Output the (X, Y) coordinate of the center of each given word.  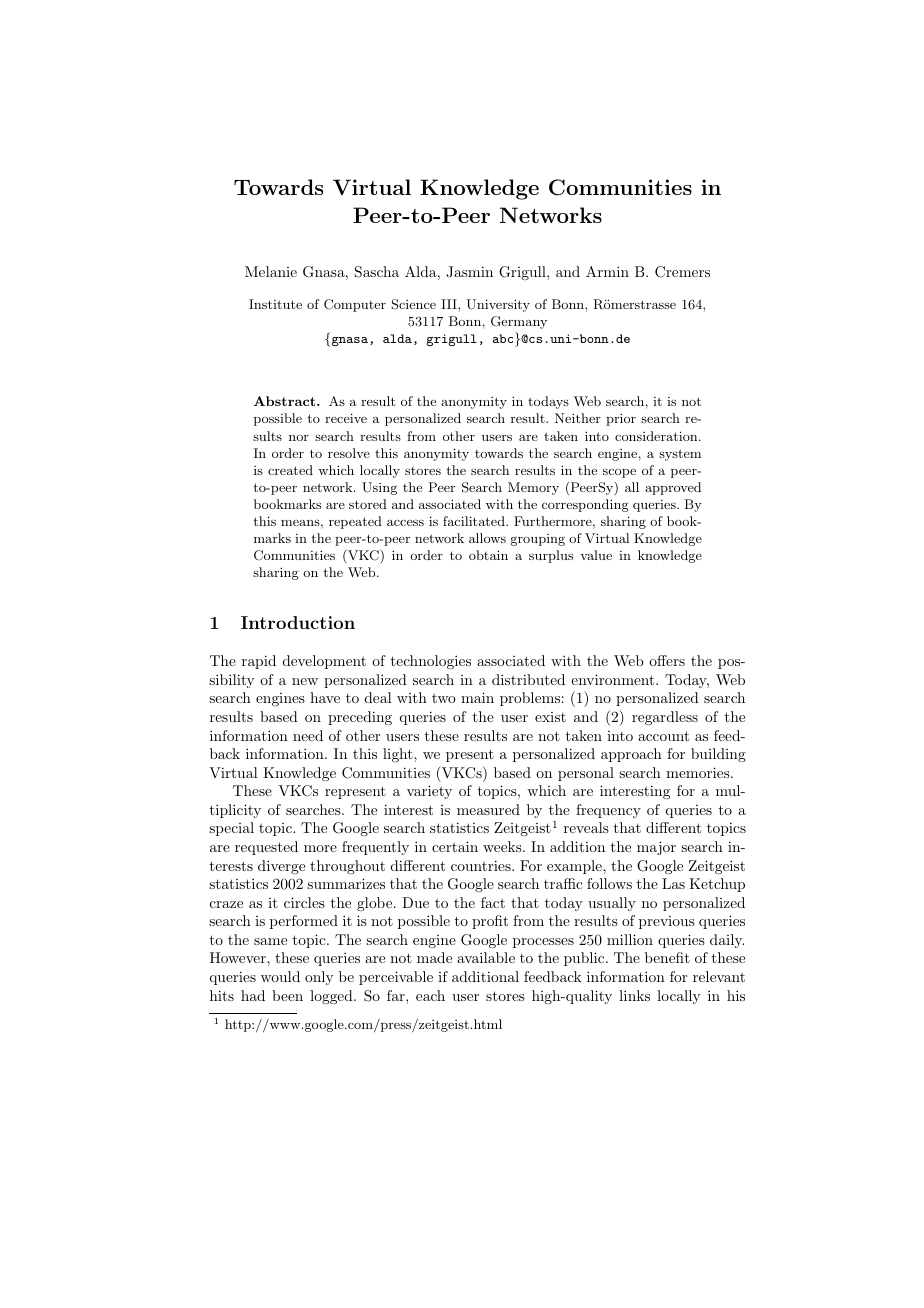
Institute (275, 304)
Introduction (298, 622)
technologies (431, 662)
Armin (607, 271)
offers (667, 660)
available (486, 957)
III (450, 304)
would (280, 976)
